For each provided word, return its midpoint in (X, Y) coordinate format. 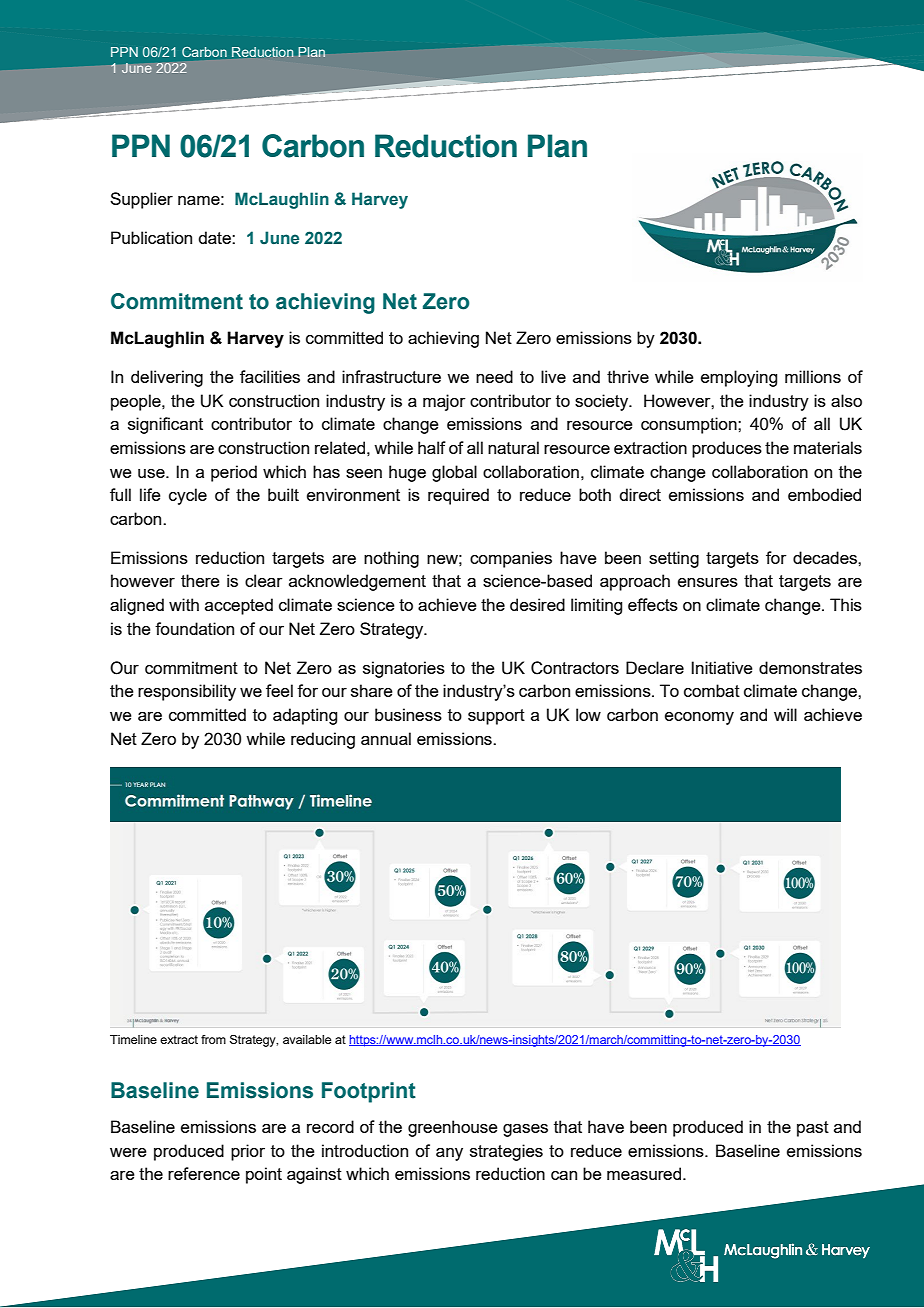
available (307, 1039)
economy (699, 718)
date (215, 237)
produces (727, 449)
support (496, 717)
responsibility (187, 692)
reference (204, 1173)
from (213, 1039)
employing (739, 378)
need (494, 376)
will (785, 714)
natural (513, 447)
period (234, 473)
